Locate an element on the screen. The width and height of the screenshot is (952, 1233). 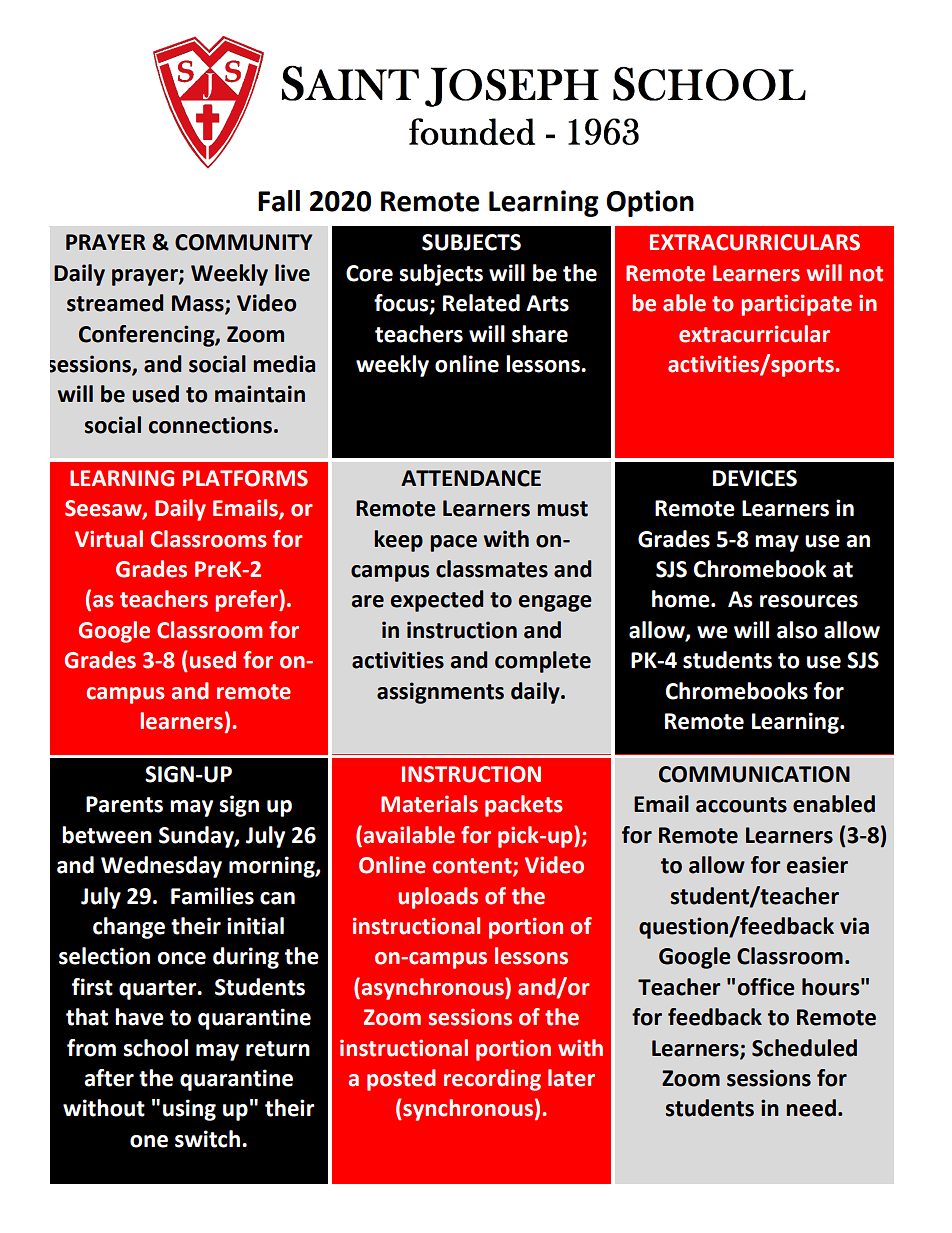
pace is located at coordinates (453, 543).
